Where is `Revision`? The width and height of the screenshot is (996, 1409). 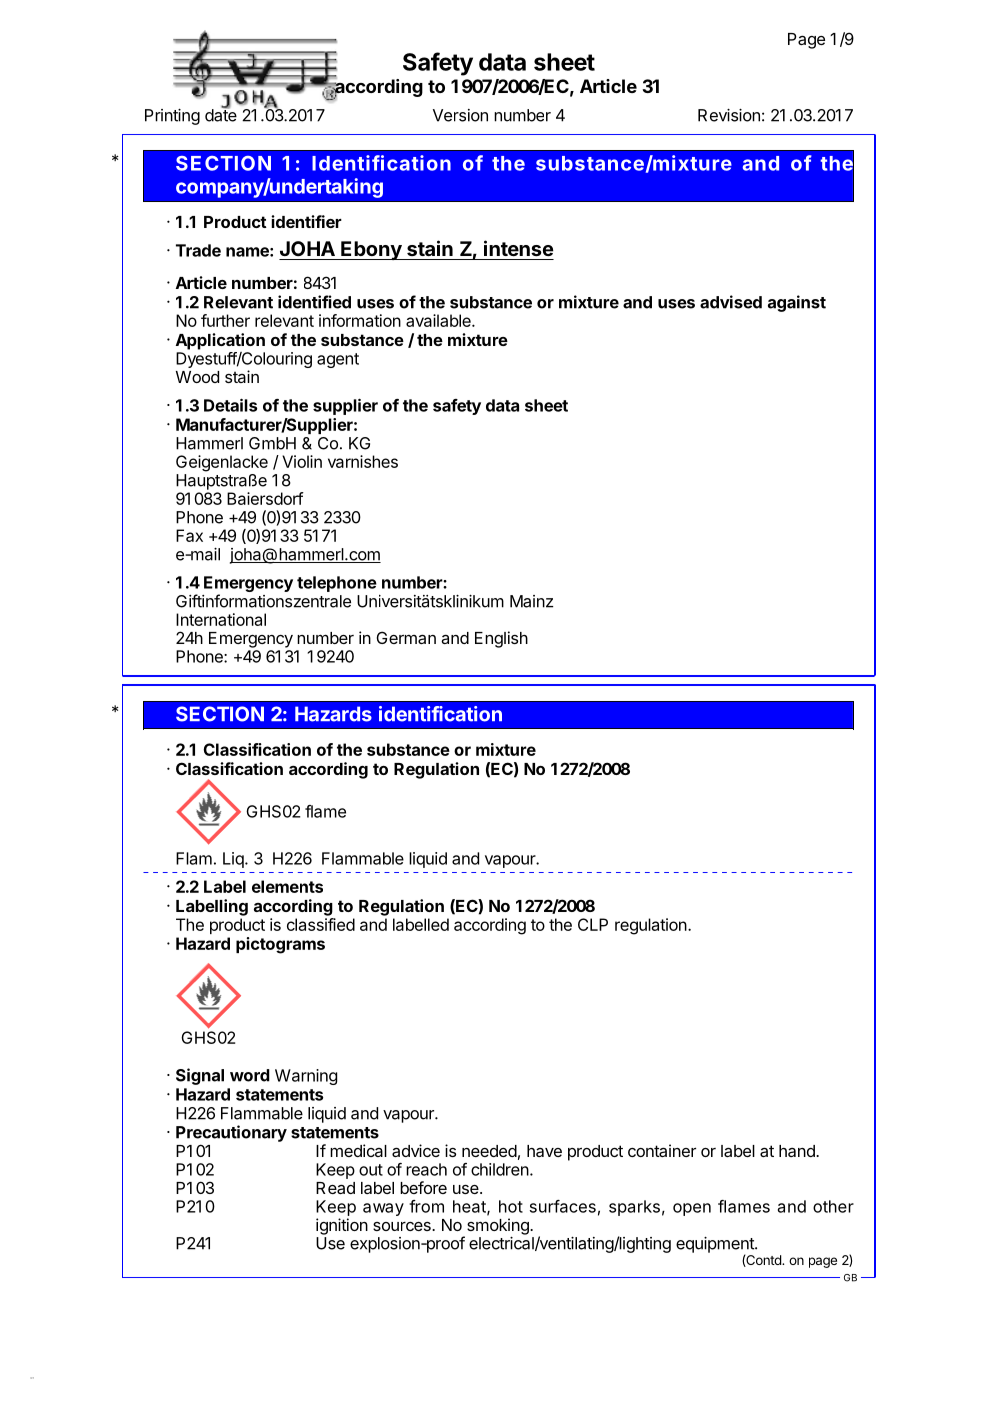 Revision is located at coordinates (729, 115).
